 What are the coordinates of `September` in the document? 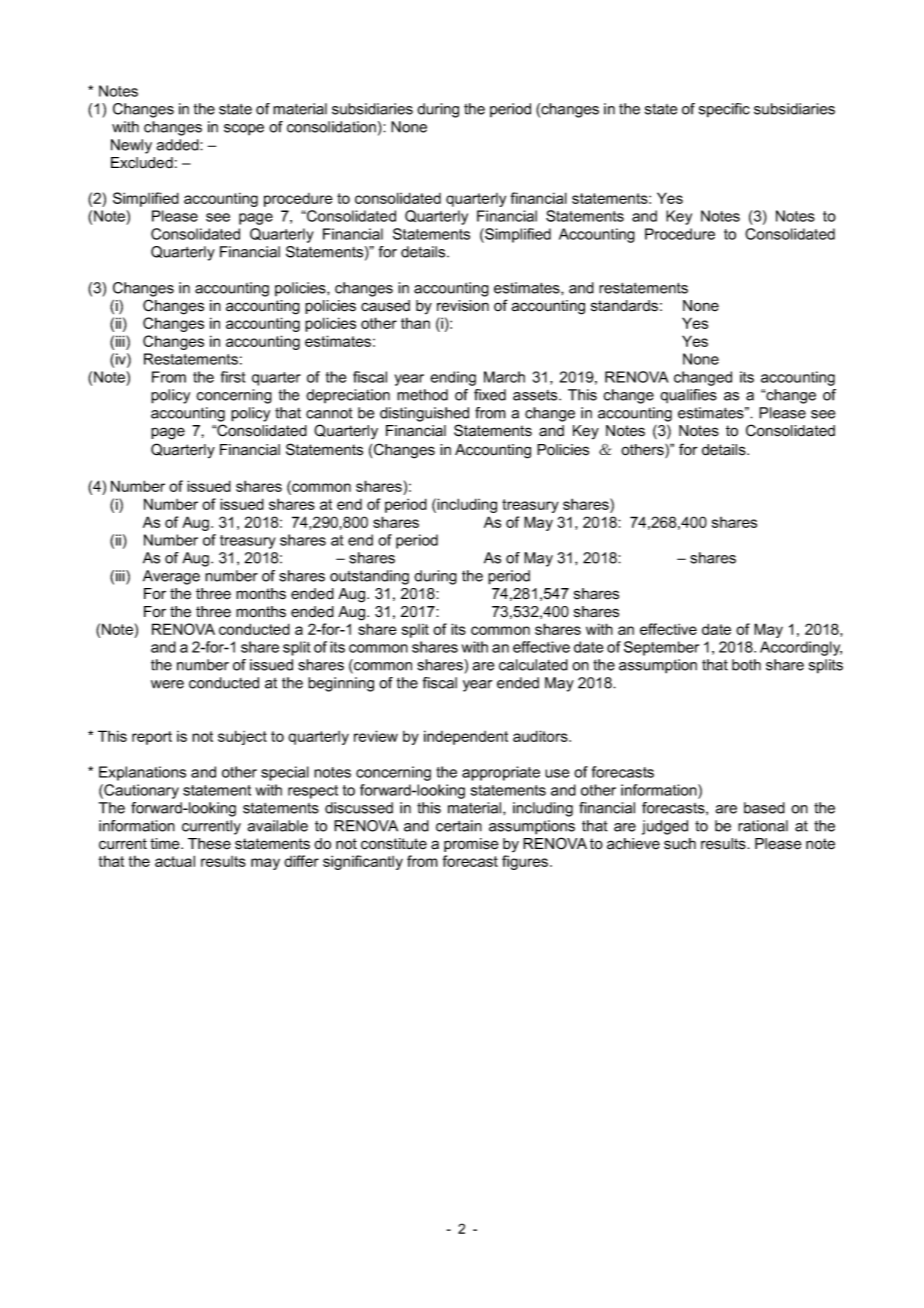 It's located at (661, 648).
